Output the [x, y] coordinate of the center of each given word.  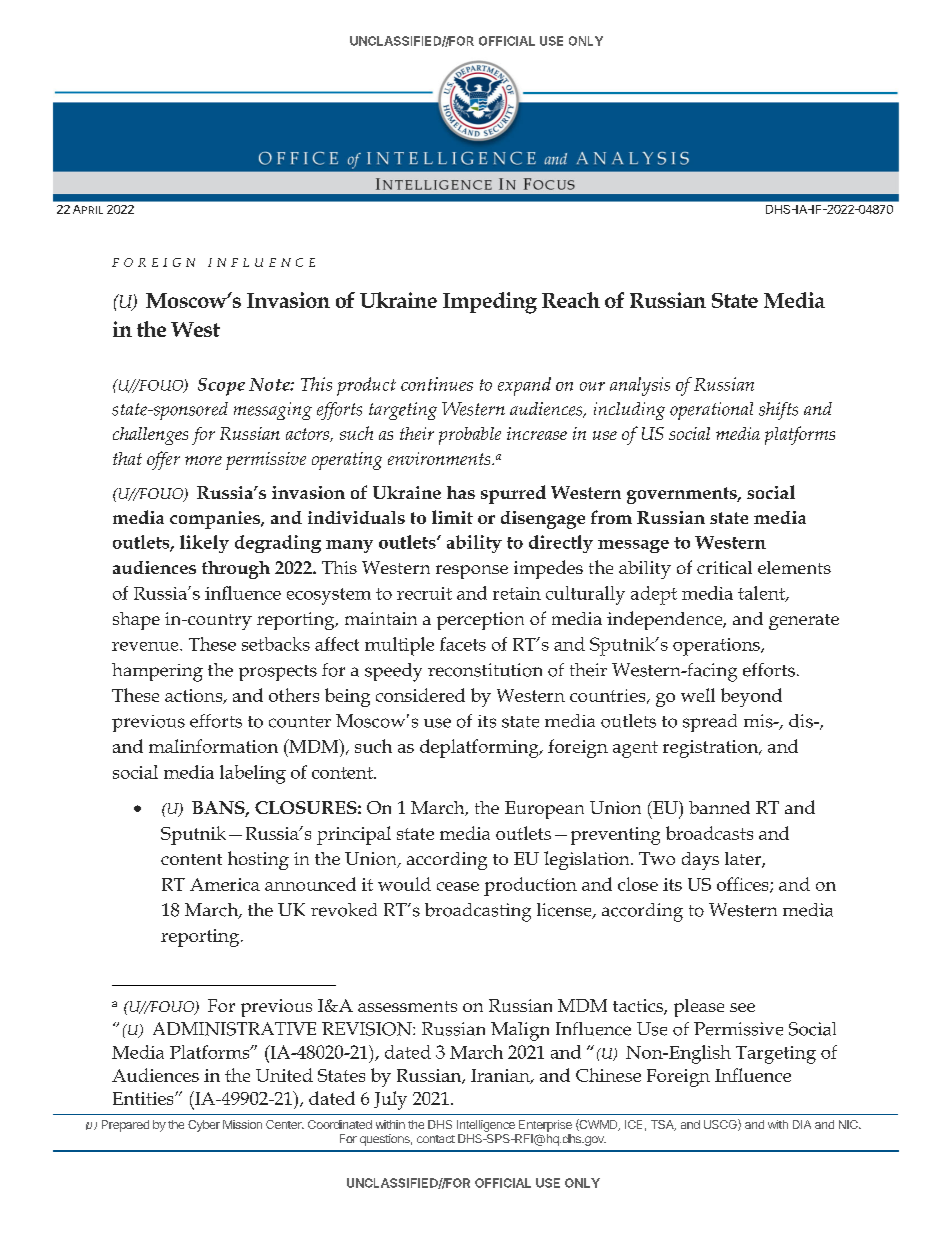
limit [452, 517]
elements [794, 567]
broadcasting [478, 912]
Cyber [204, 1126]
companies [216, 520]
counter [300, 722]
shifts [778, 411]
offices [744, 885]
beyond [751, 697]
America [225, 884]
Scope [221, 387]
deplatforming [480, 748]
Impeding [490, 303]
